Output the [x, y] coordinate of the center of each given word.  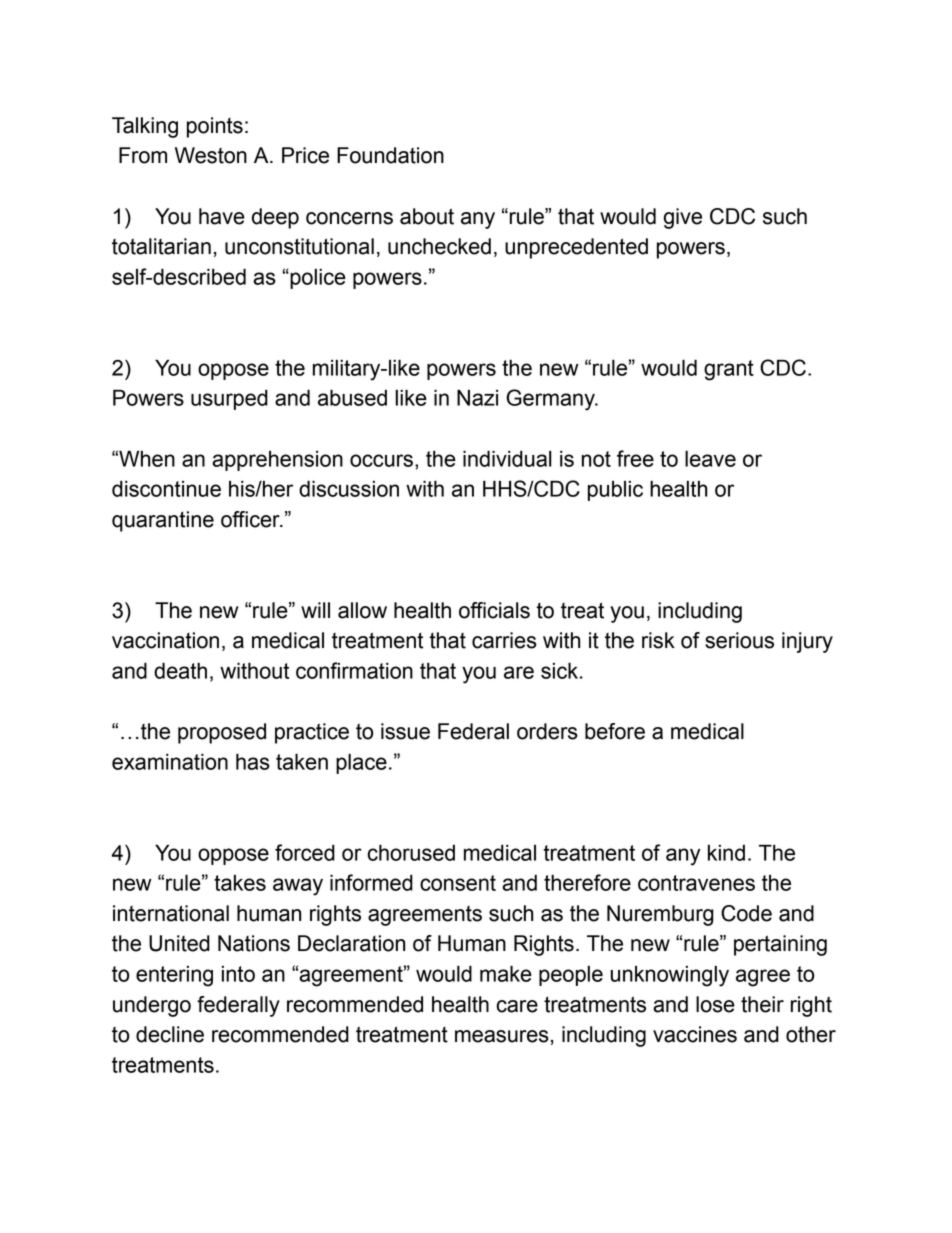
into [238, 974]
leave [710, 458]
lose [715, 1004]
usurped [229, 399]
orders [547, 731]
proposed [222, 733]
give [683, 218]
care [517, 1006]
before [615, 731]
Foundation [390, 155]
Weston [211, 155]
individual [507, 458]
